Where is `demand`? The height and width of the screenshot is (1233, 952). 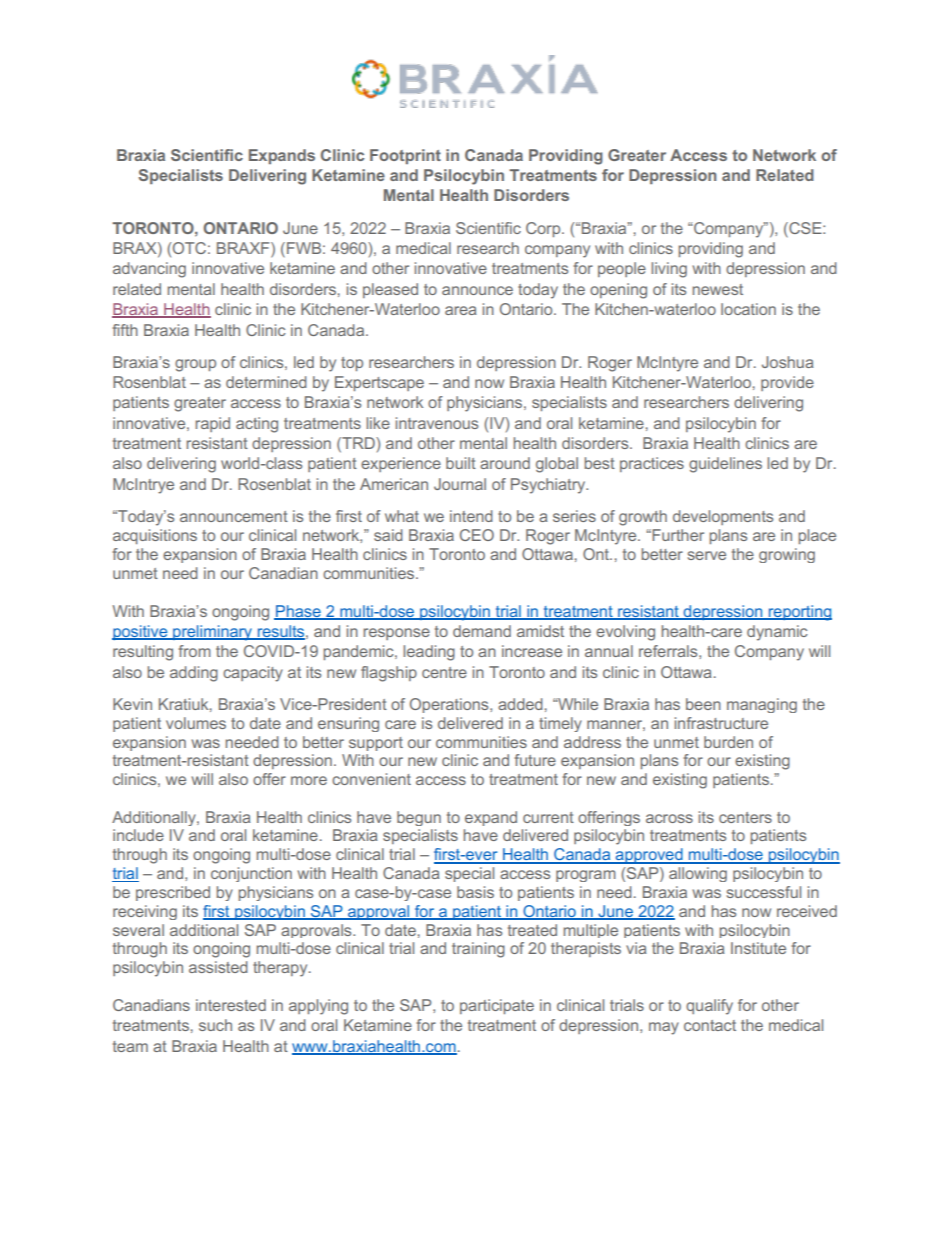
demand is located at coordinates (482, 631).
